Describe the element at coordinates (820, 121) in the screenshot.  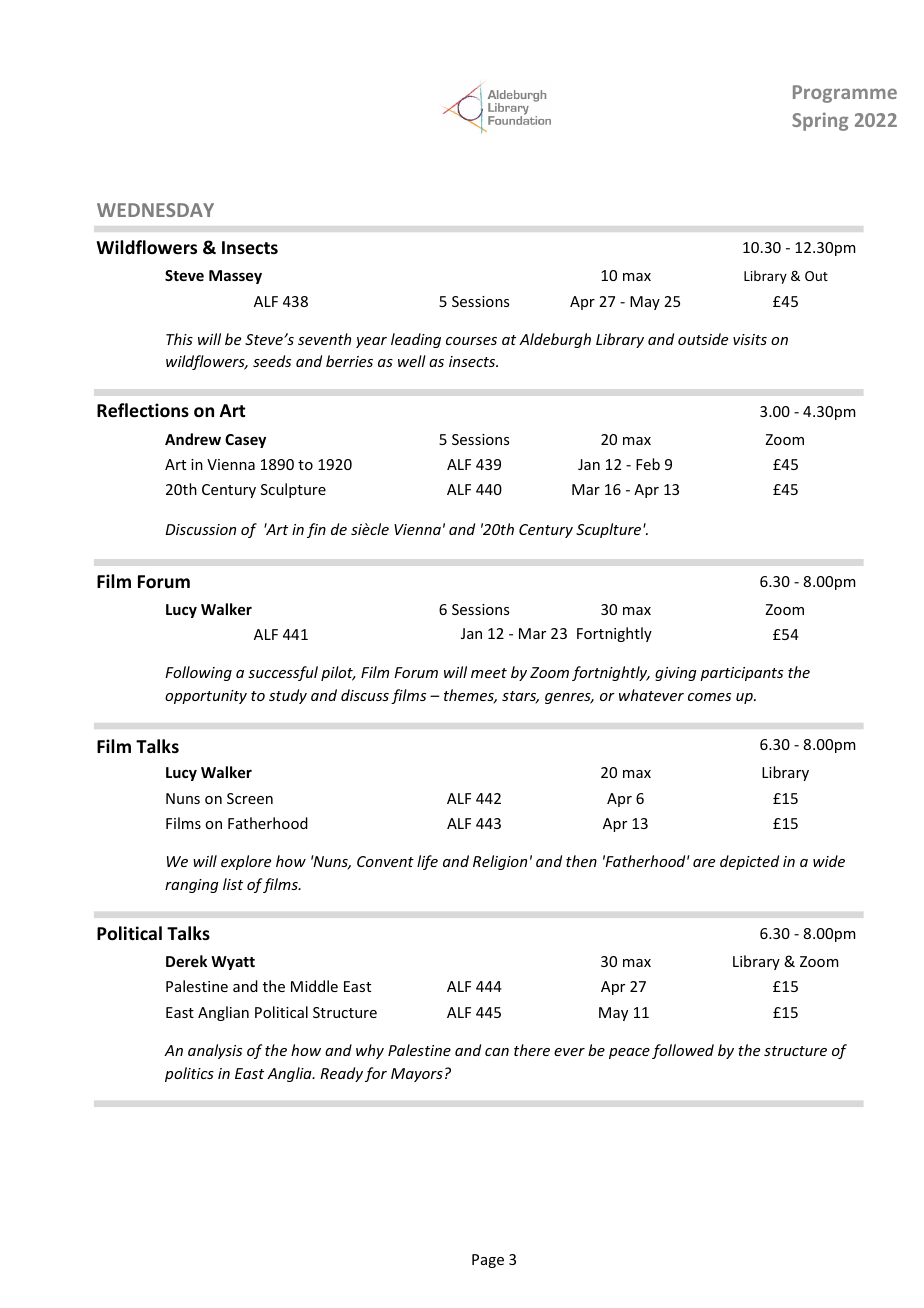
I see `Spring` at that location.
